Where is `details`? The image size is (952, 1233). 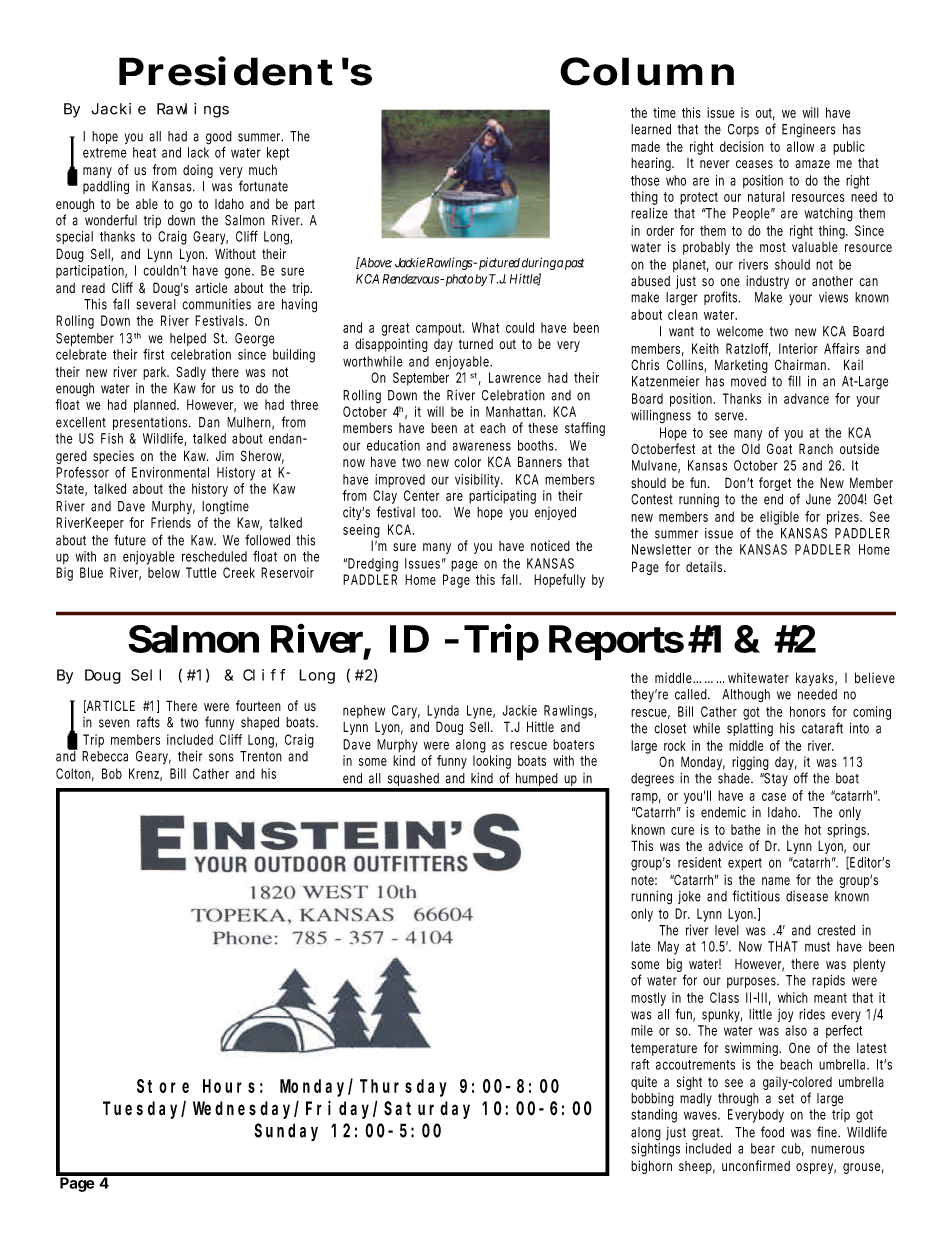 details is located at coordinates (705, 566).
